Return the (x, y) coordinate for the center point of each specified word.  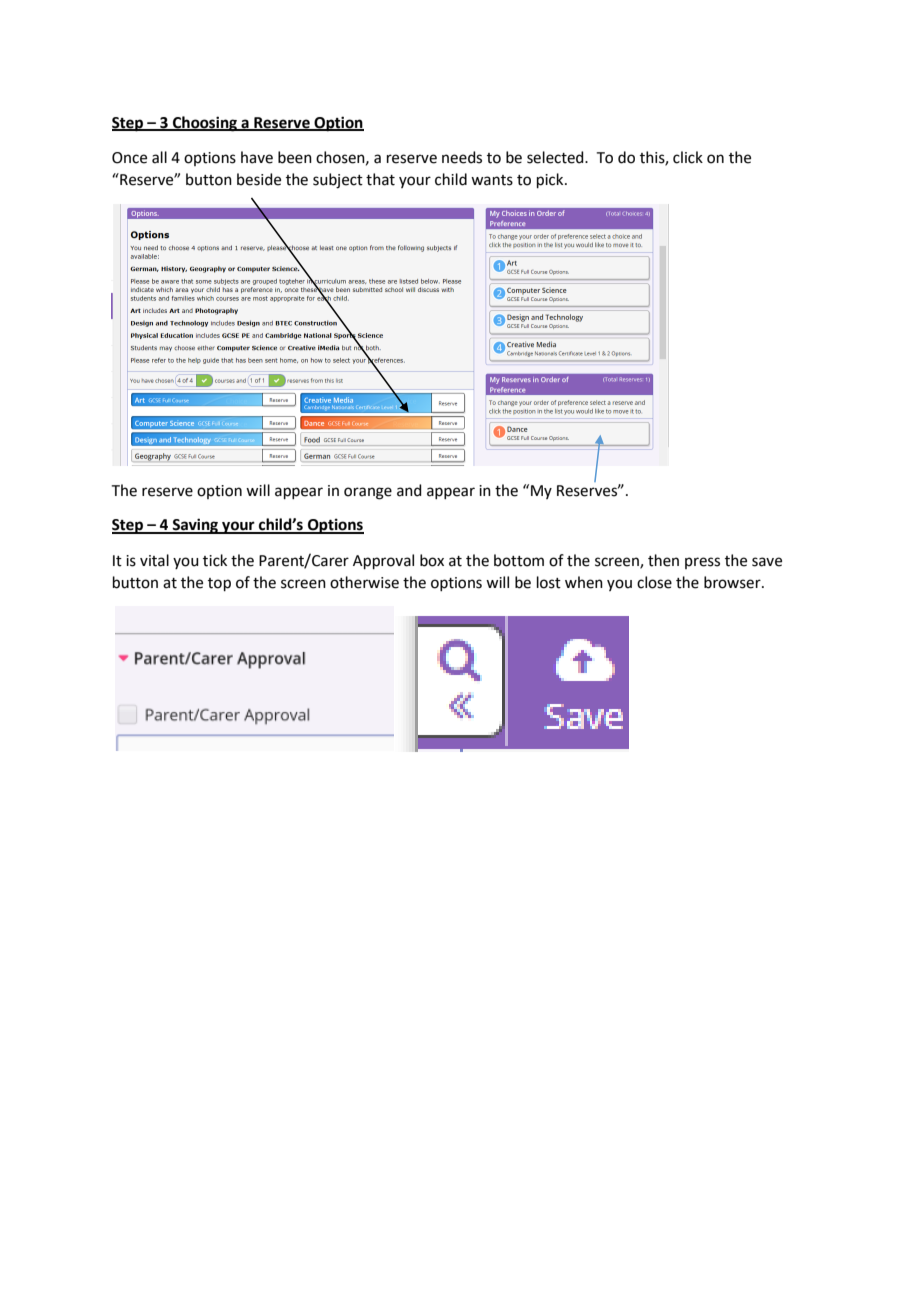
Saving (196, 526)
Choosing (205, 124)
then (663, 560)
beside (259, 179)
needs (462, 157)
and (409, 490)
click (688, 157)
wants (492, 180)
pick (551, 180)
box (432, 560)
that (380, 179)
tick (215, 560)
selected (556, 157)
